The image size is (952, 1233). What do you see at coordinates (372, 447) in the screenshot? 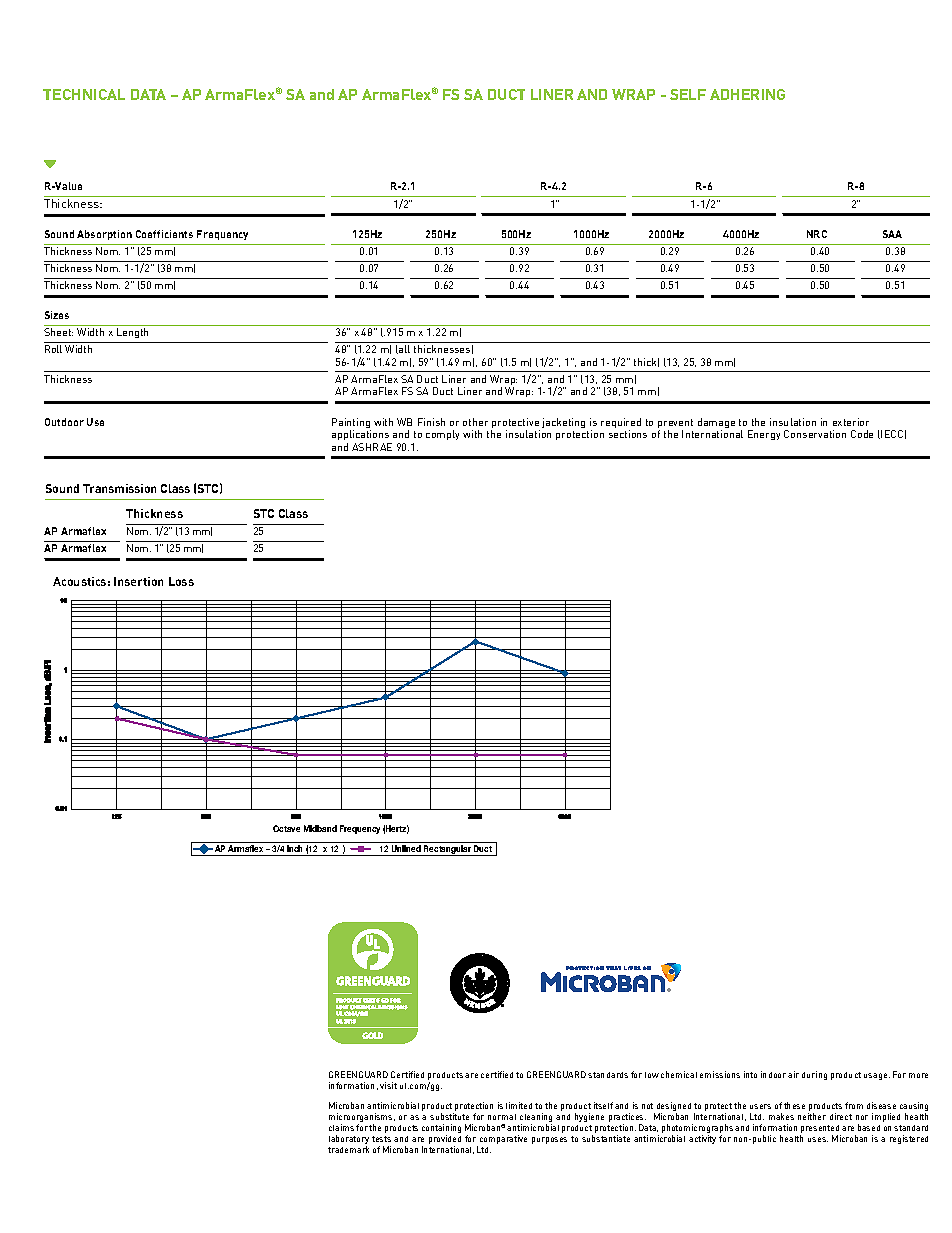
I see `ASHRAE` at bounding box center [372, 447].
